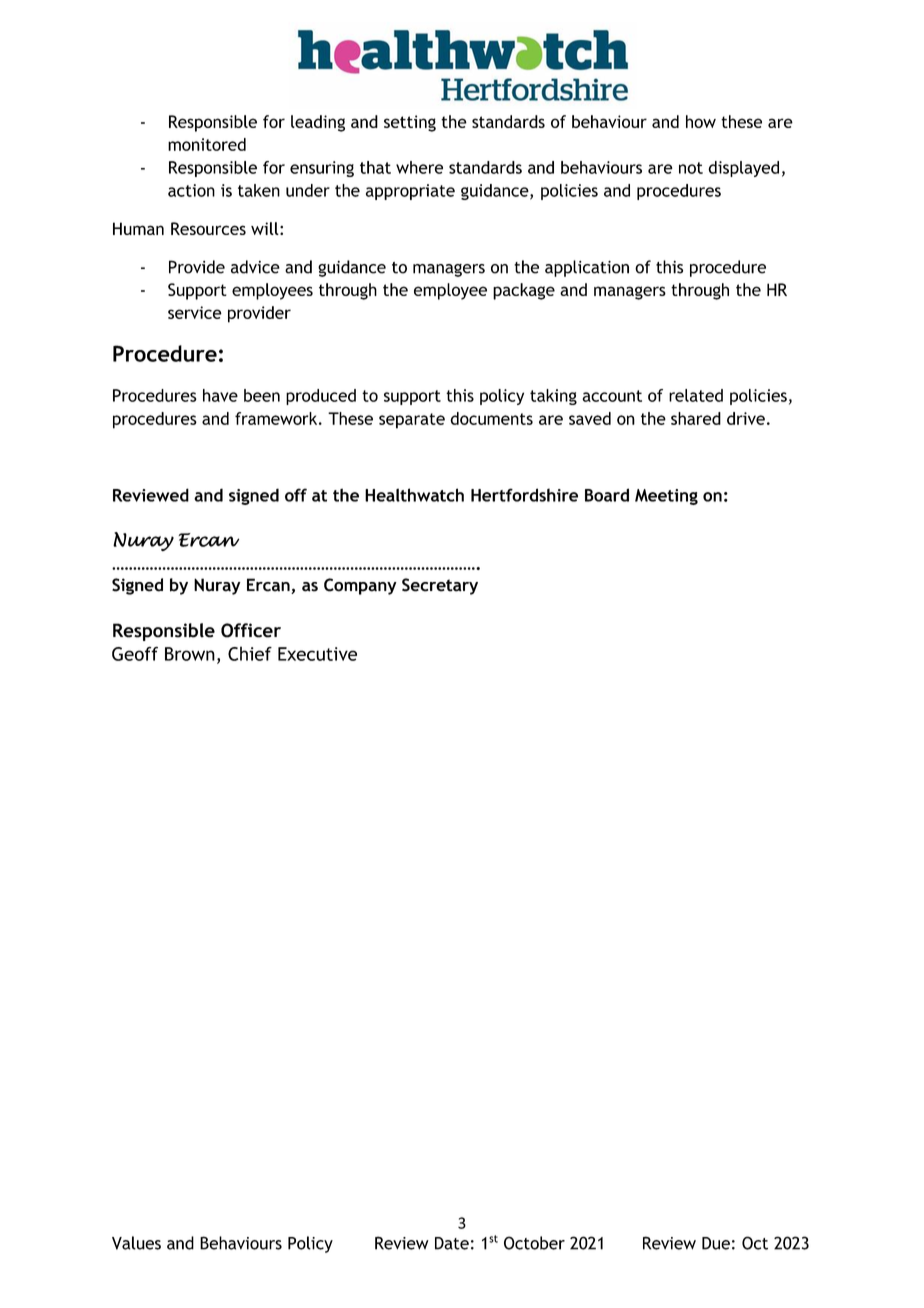  Describe the element at coordinates (452, 1243) in the screenshot. I see `Date` at that location.
